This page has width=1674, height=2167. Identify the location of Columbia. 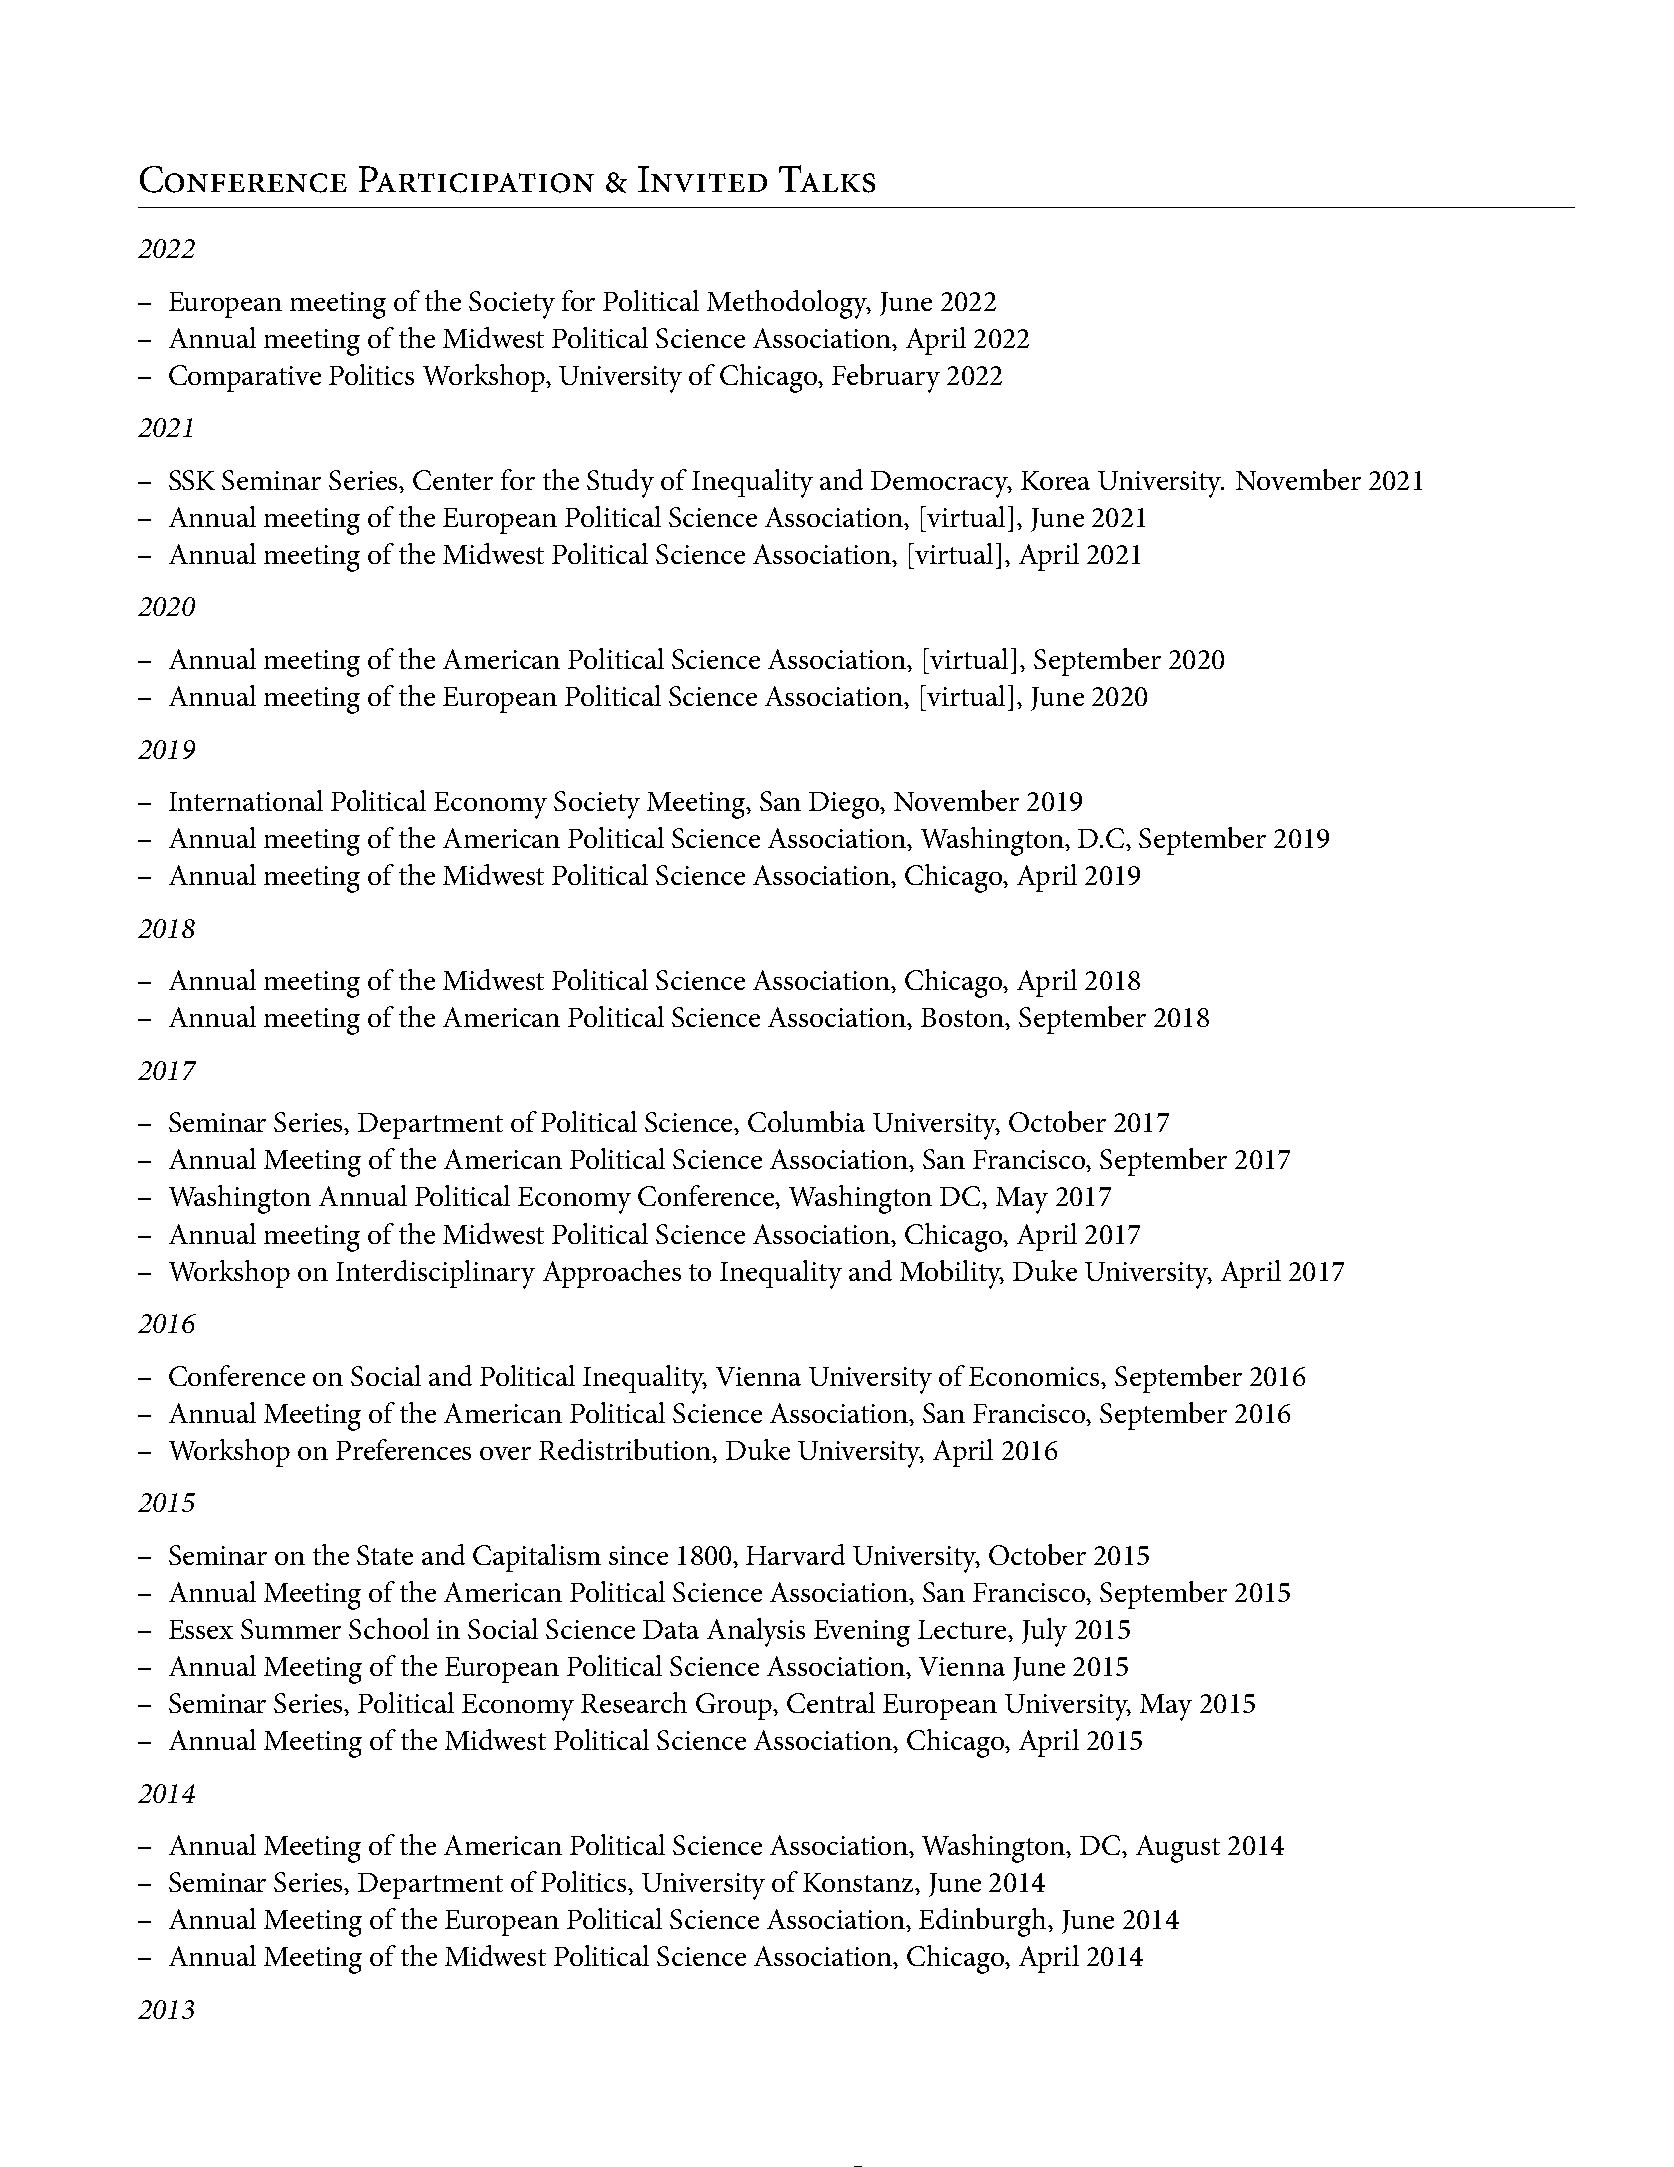
(806, 1121).
